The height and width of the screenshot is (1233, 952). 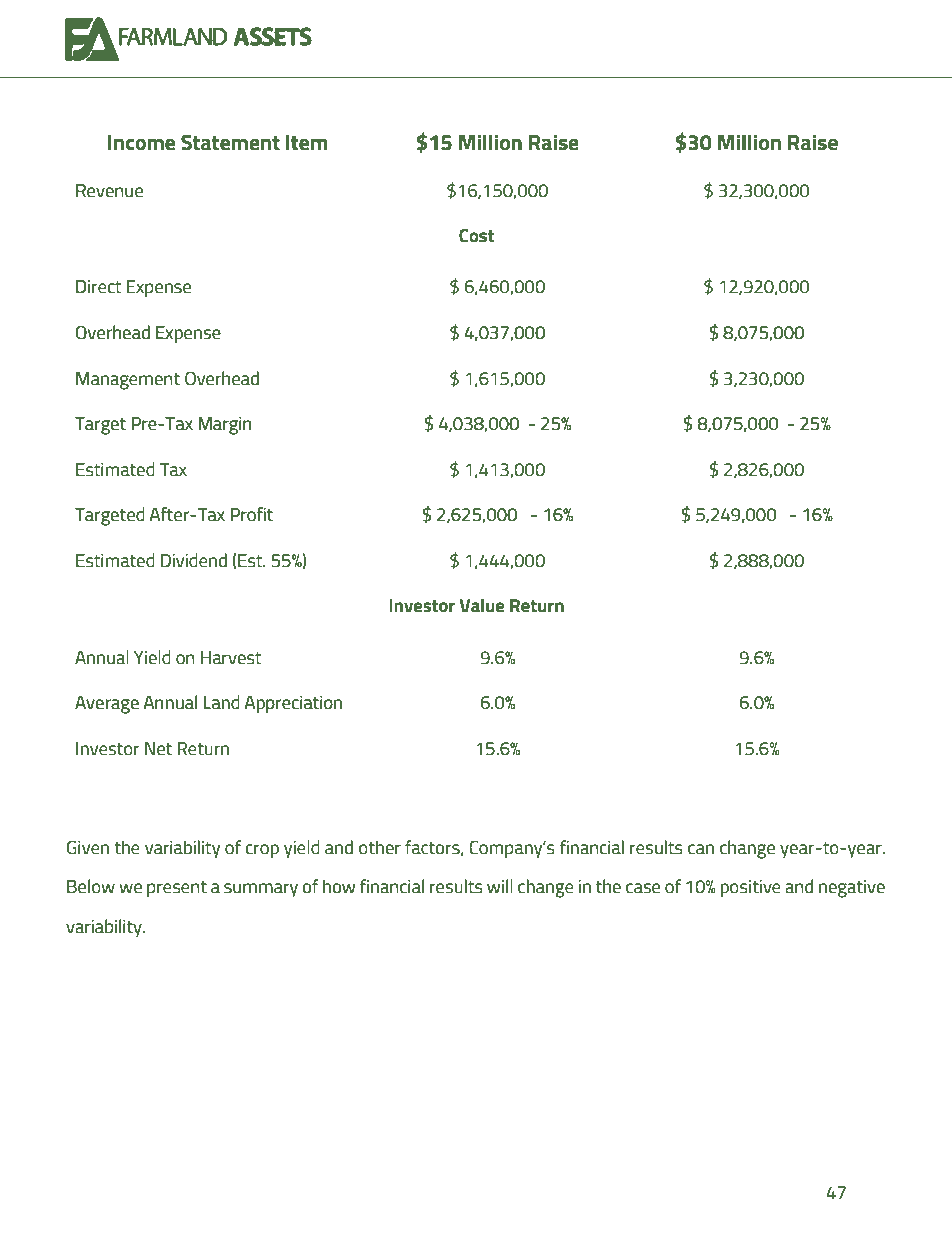 I want to click on Land, so click(x=221, y=702).
